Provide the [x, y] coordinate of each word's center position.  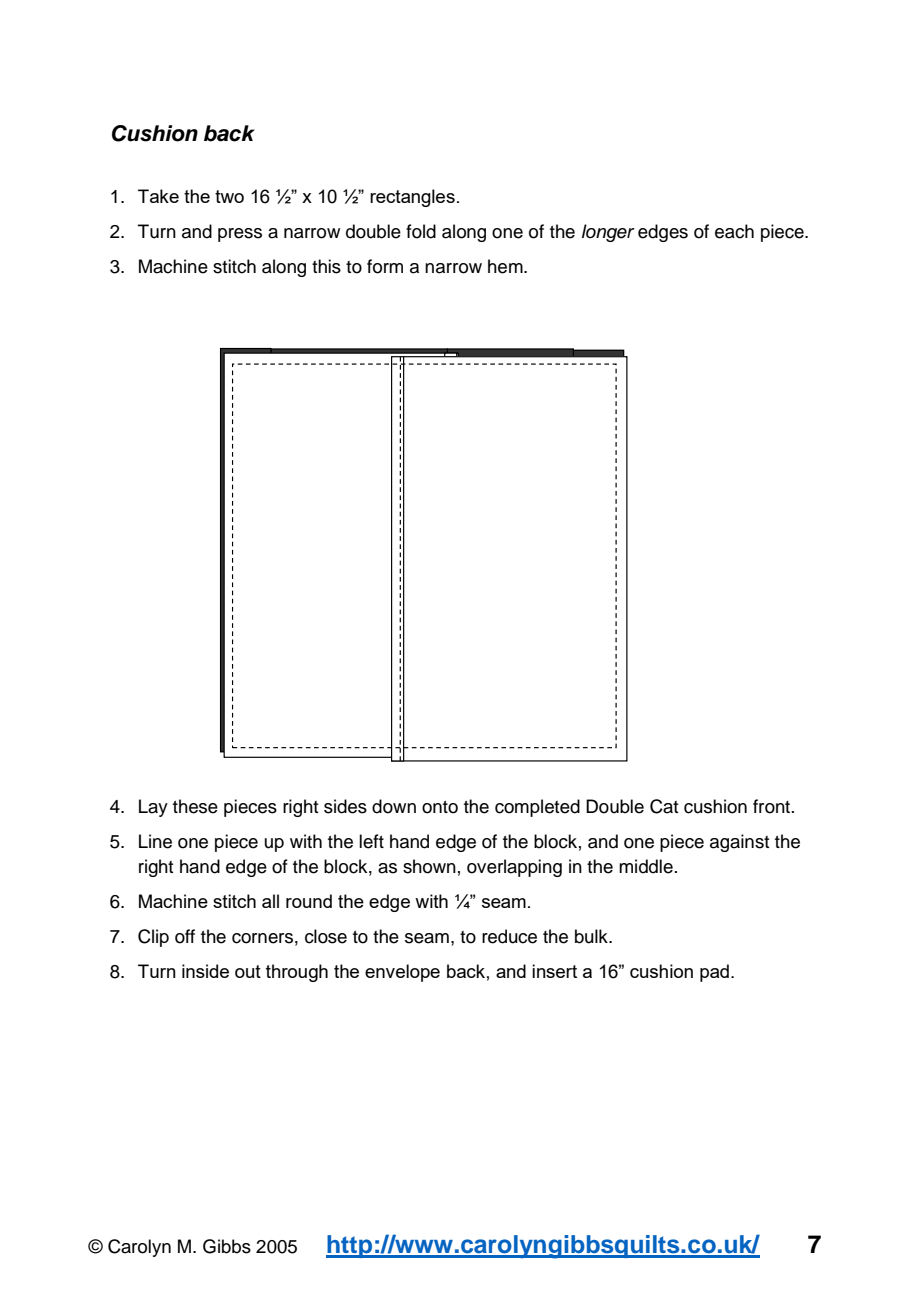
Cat [664, 806]
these [195, 806]
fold [421, 231]
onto [440, 807]
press [240, 235]
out [248, 971]
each [734, 231]
